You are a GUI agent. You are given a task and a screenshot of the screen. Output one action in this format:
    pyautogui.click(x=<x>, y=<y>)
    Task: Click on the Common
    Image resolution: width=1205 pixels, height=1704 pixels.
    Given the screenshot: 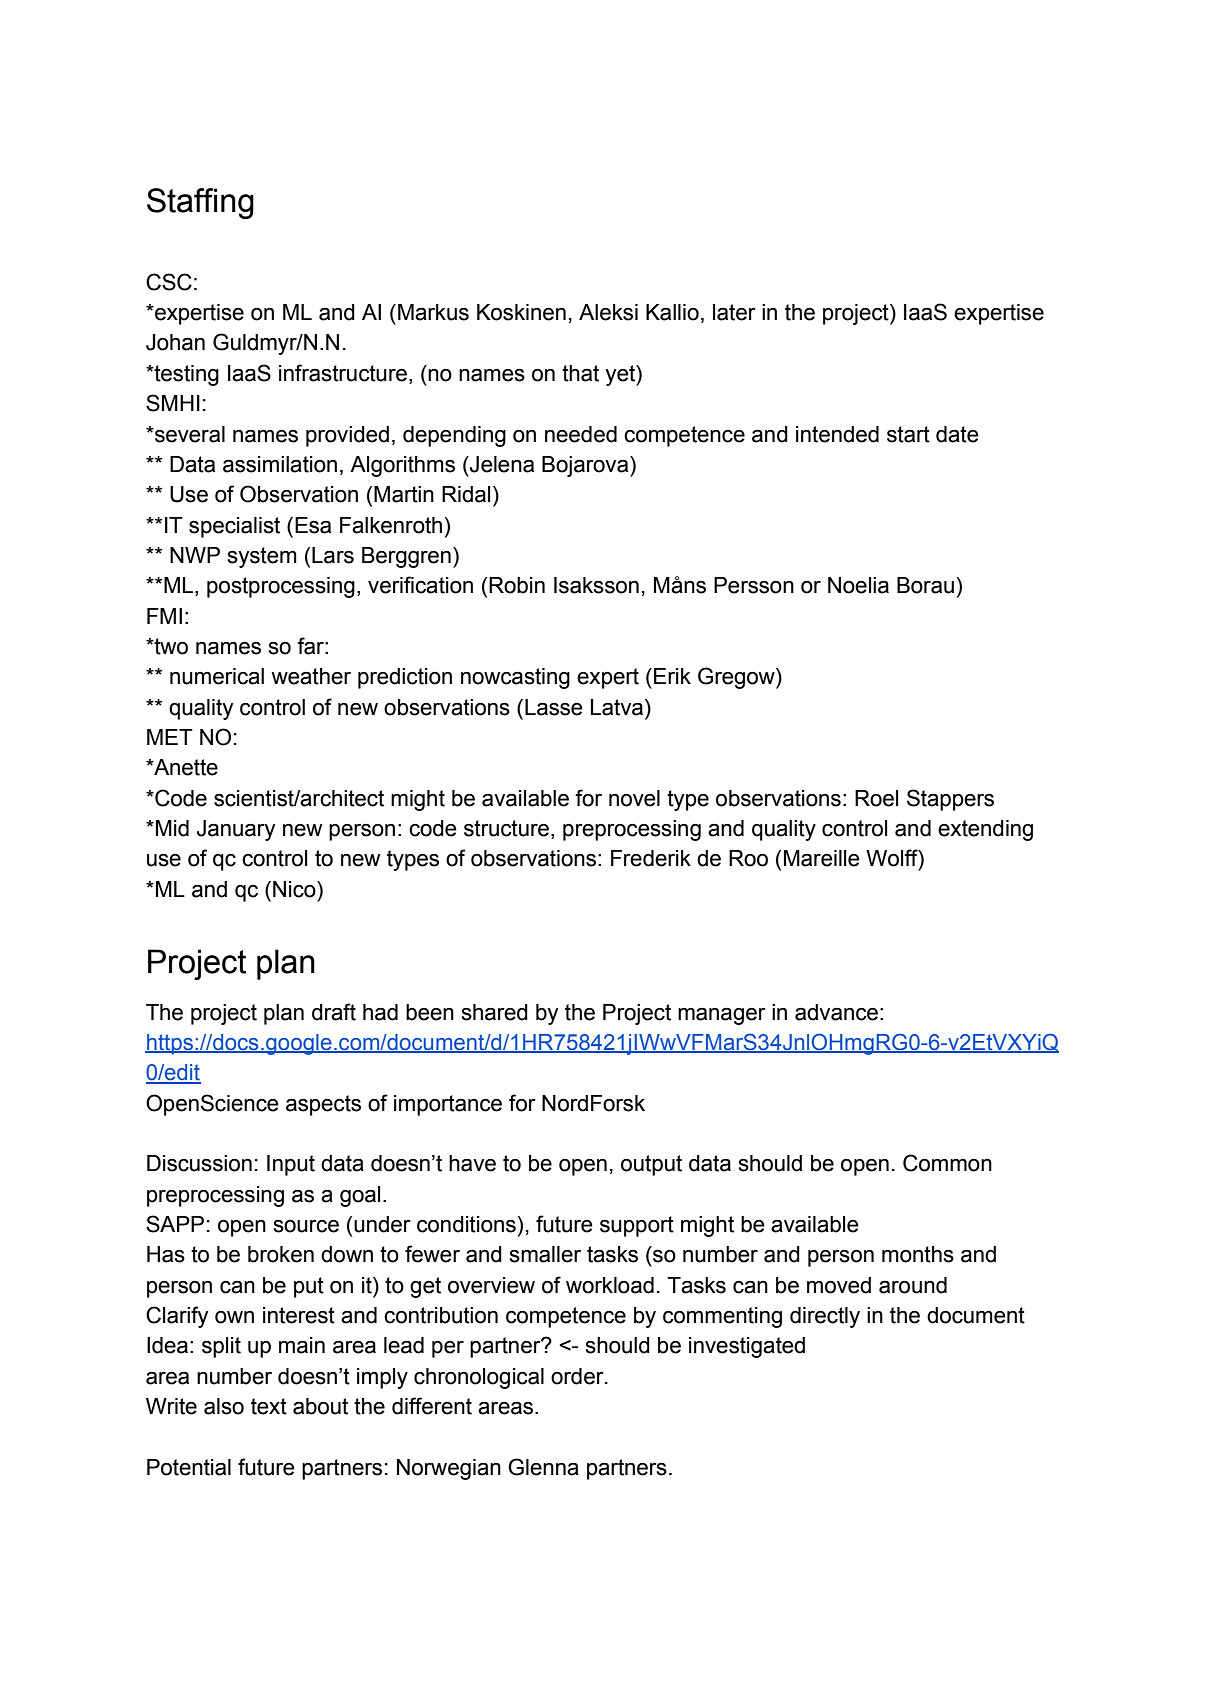 What is the action you would take?
    pyautogui.click(x=947, y=1163)
